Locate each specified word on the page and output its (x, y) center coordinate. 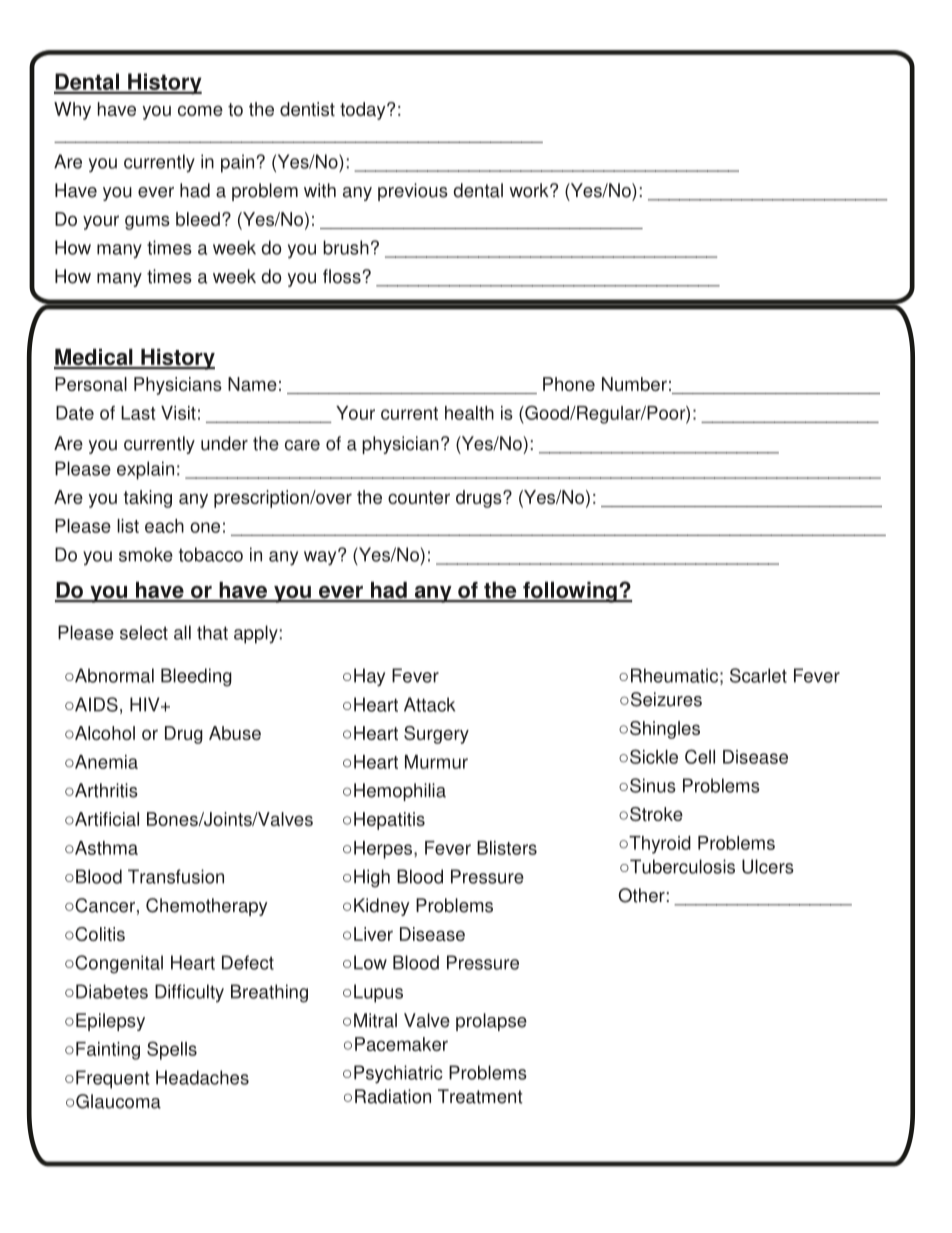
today (364, 111)
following (570, 592)
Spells (172, 1050)
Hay (369, 677)
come (200, 110)
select (144, 632)
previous (413, 192)
